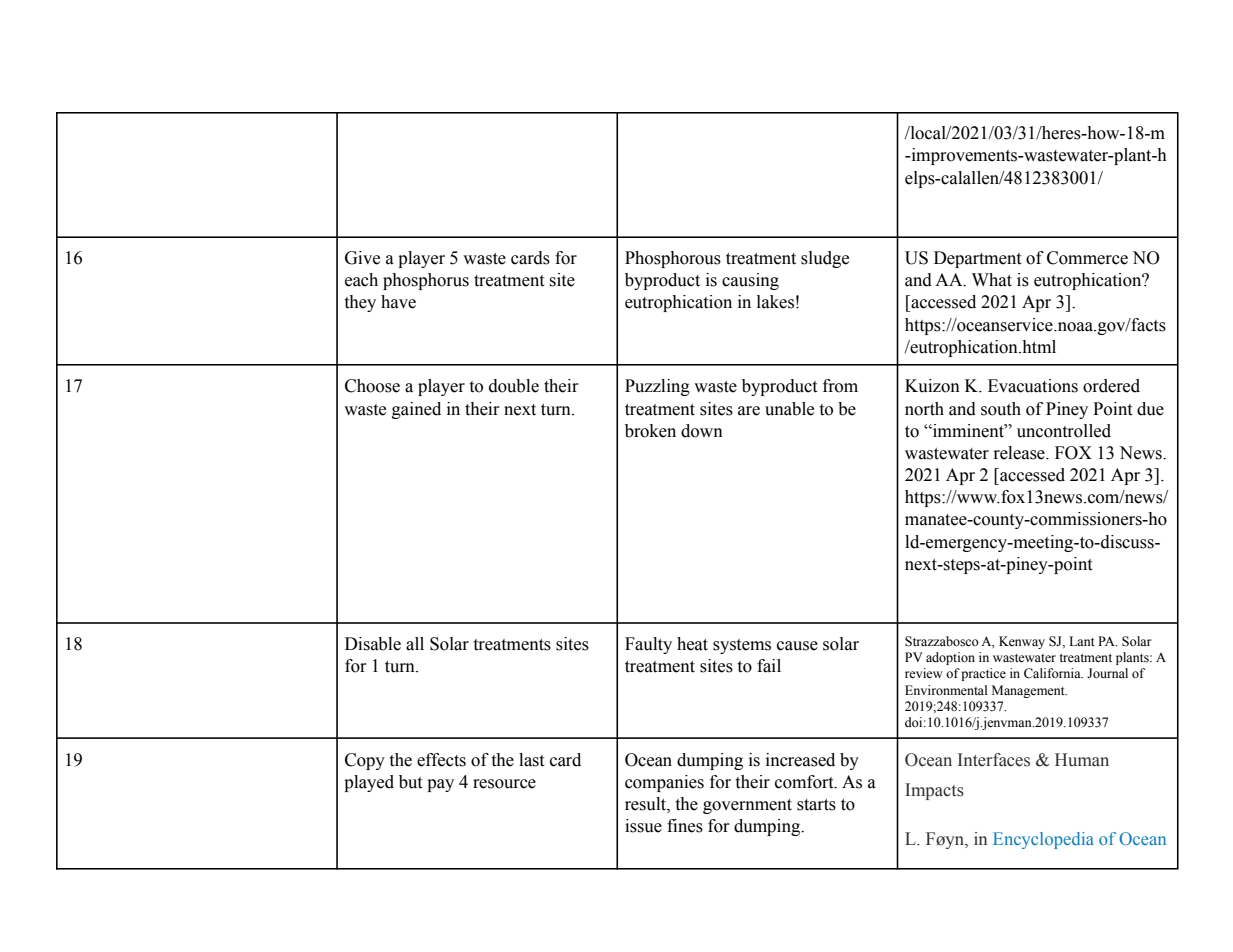  Describe the element at coordinates (426, 281) in the screenshot. I see `phosphorus` at that location.
